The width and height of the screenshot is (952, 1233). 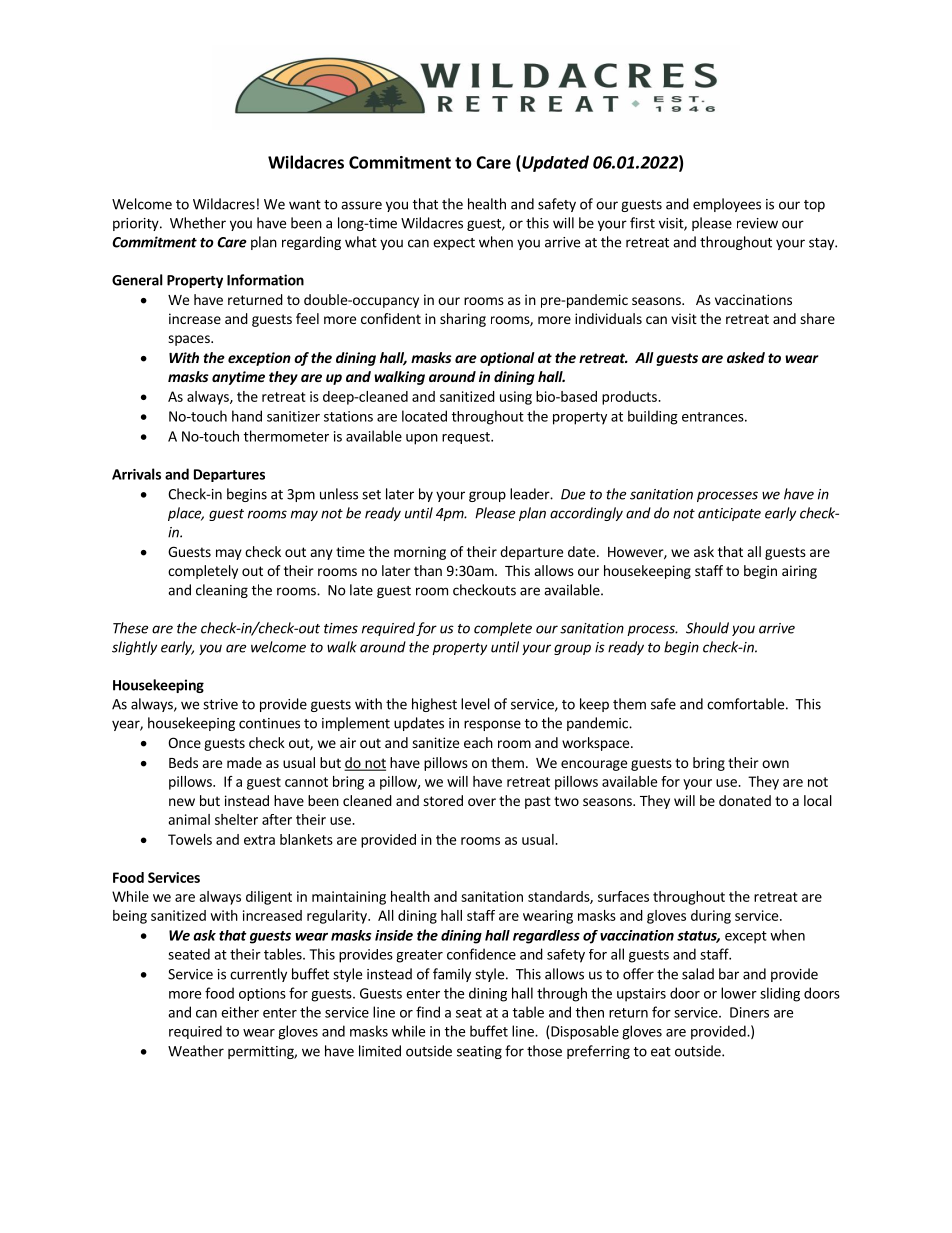 I want to click on than, so click(x=428, y=570).
